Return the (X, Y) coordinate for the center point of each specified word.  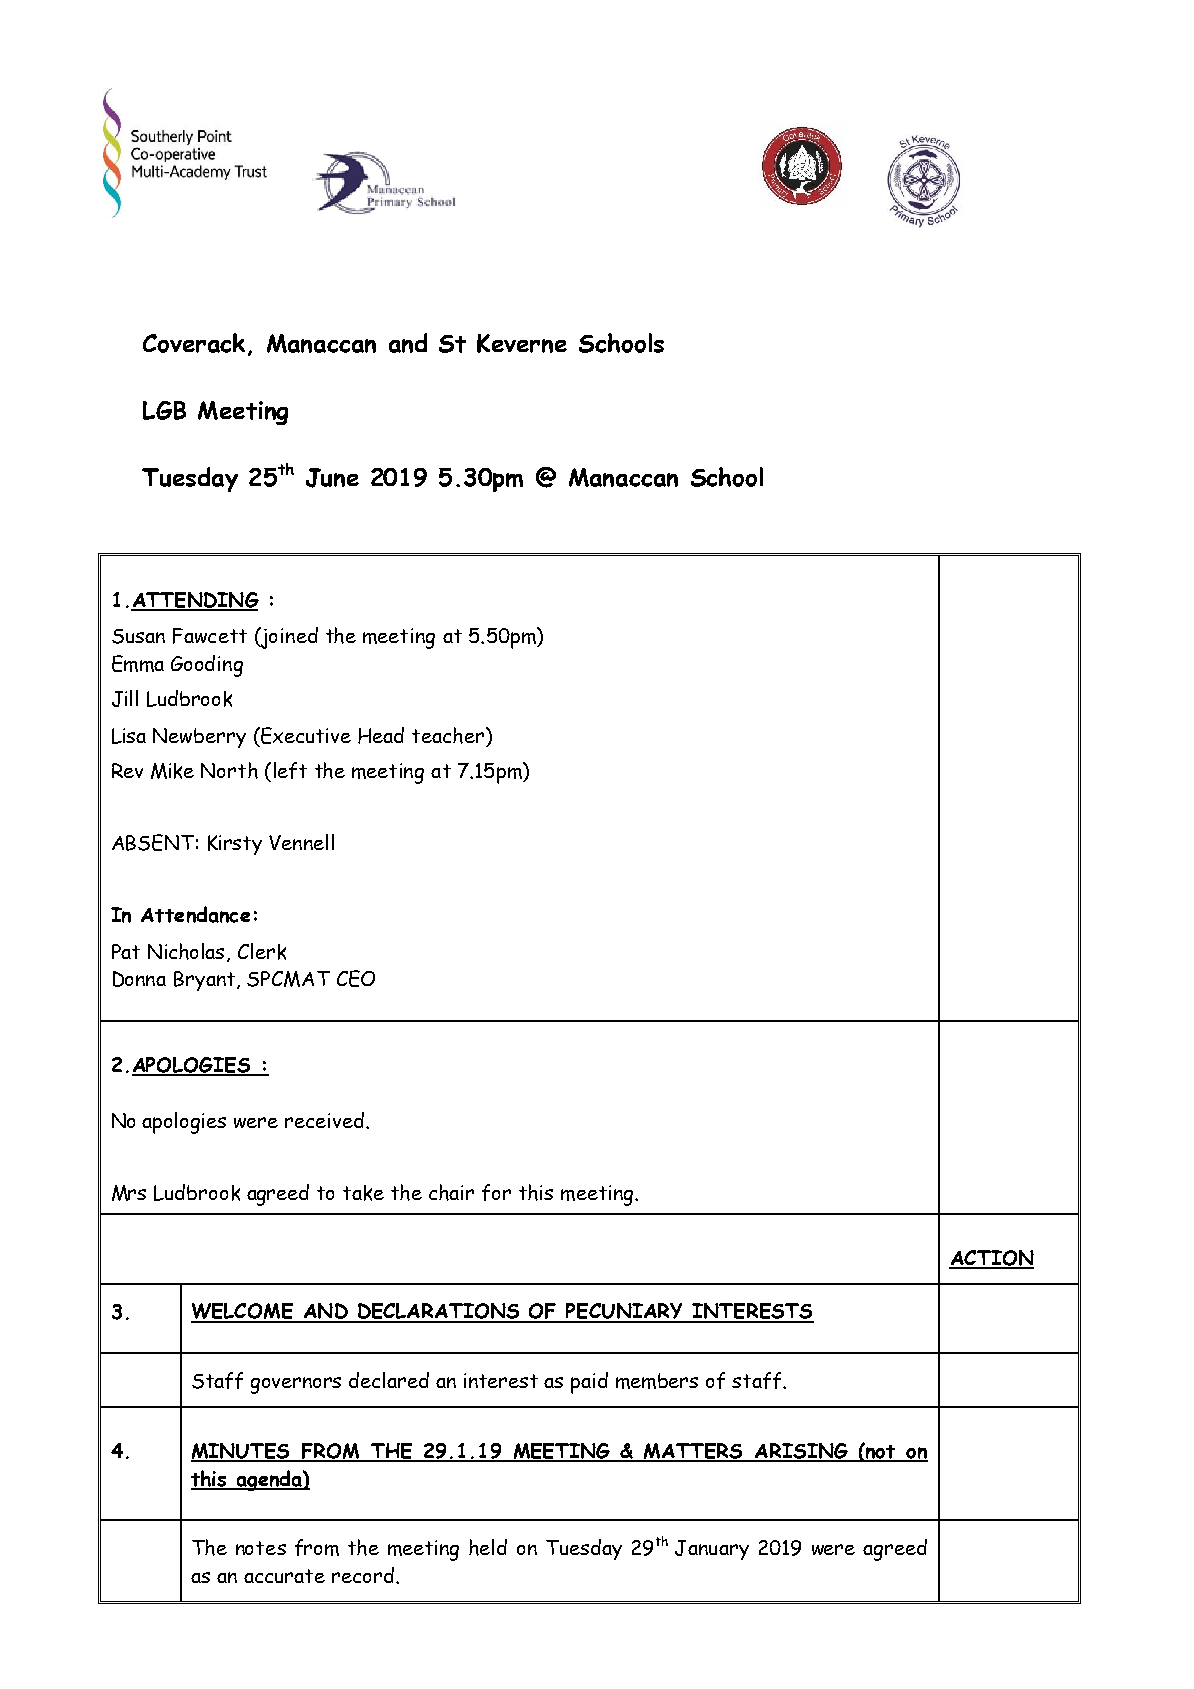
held (488, 1547)
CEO (356, 978)
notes (261, 1548)
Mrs (129, 1193)
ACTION (991, 1259)
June (332, 478)
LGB (164, 410)
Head (381, 735)
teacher (449, 735)
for (496, 1192)
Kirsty (235, 845)
